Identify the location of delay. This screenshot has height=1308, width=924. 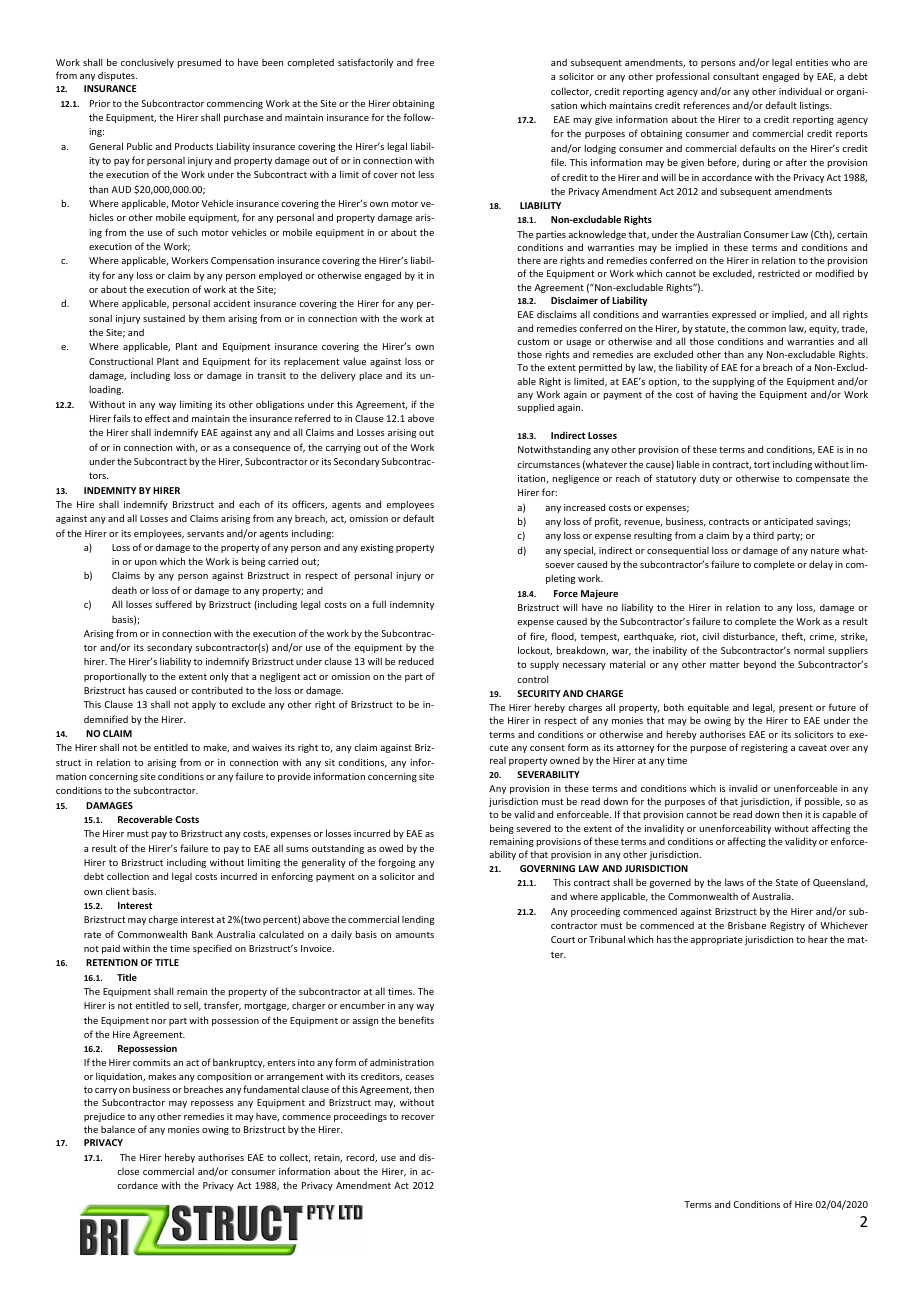
(821, 565).
